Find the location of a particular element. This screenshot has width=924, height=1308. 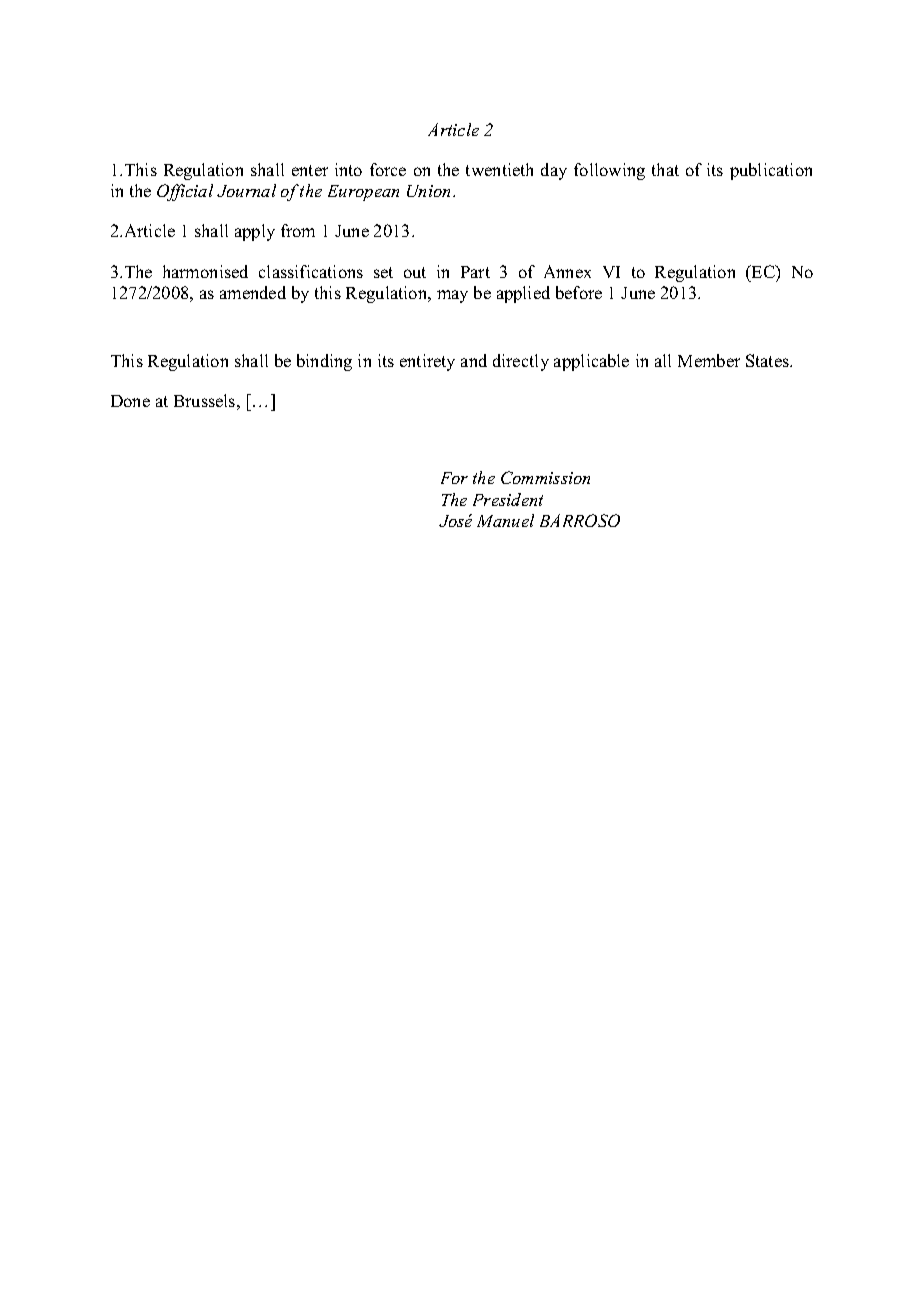

binding is located at coordinates (324, 362).
